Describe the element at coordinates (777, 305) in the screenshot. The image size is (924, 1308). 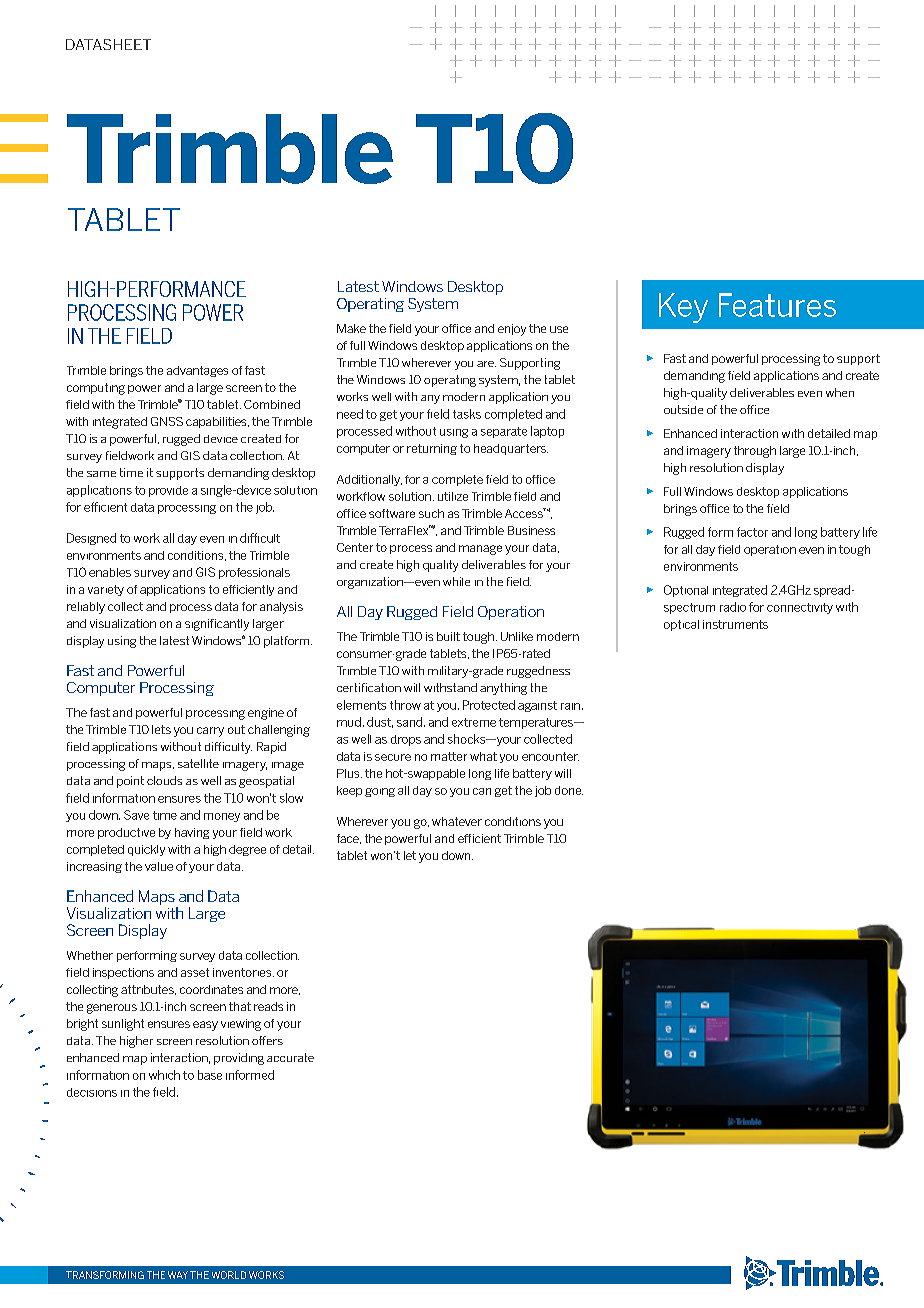
I see `Features` at that location.
